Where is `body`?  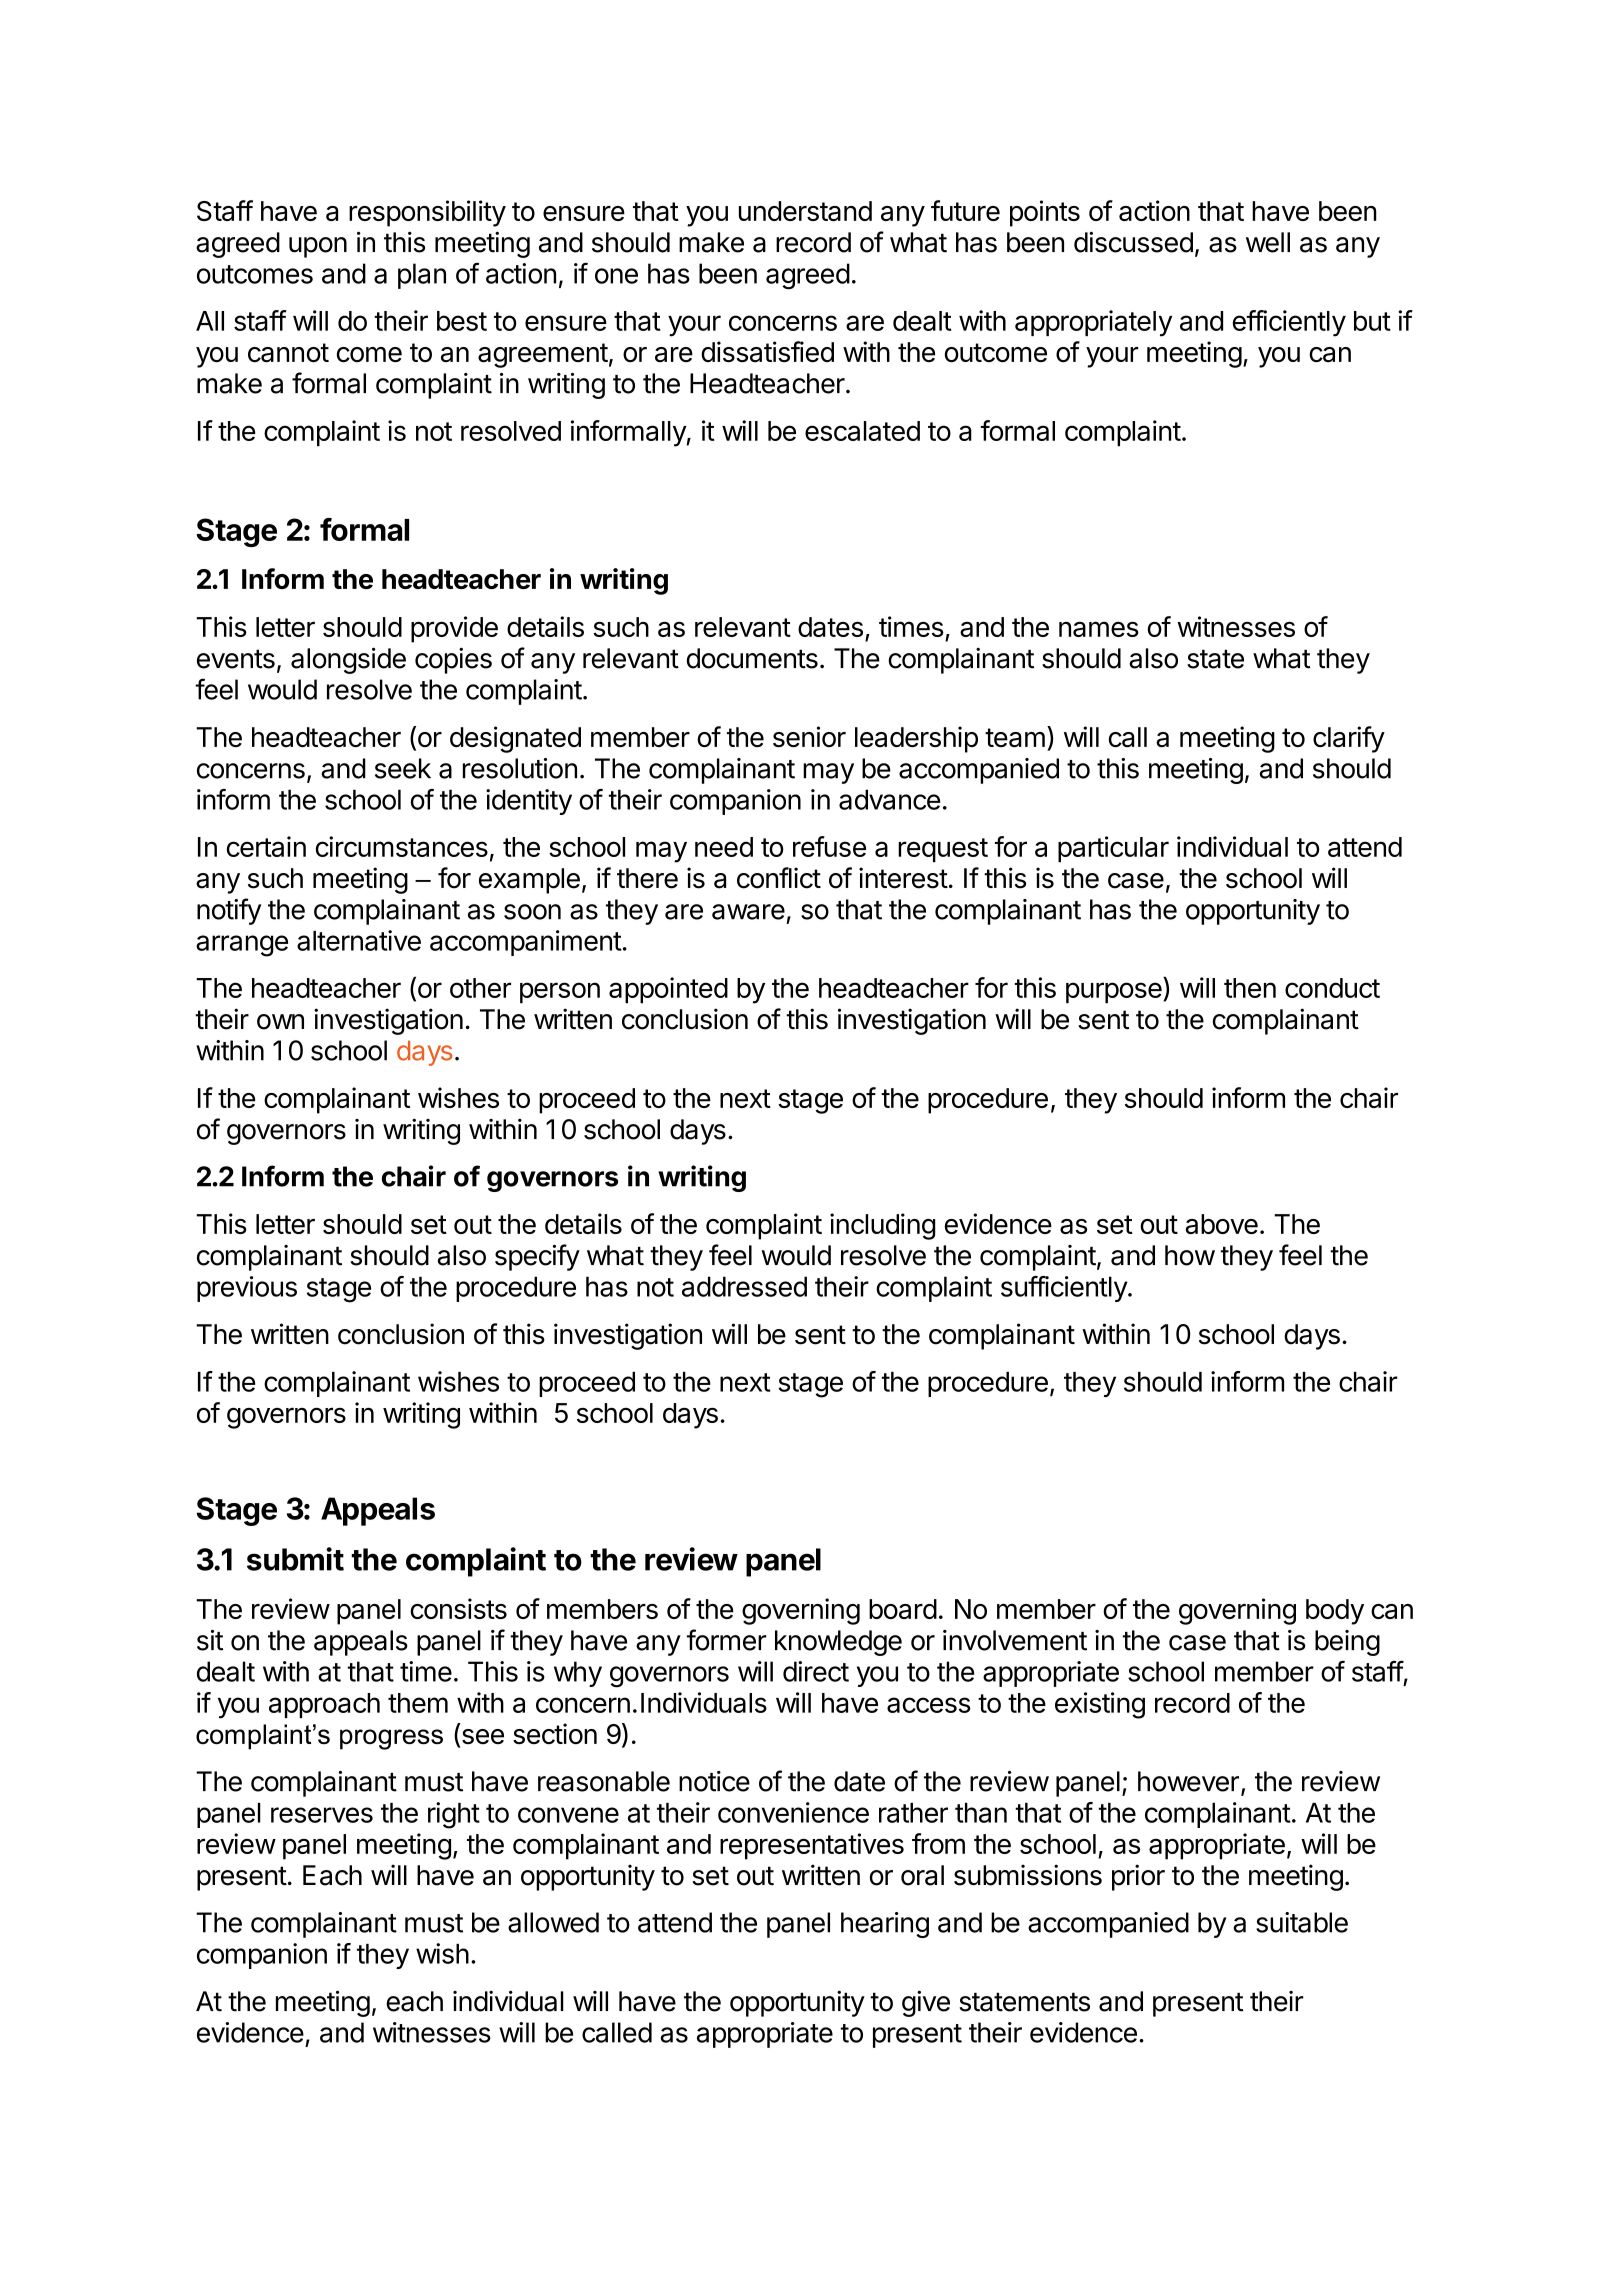
body is located at coordinates (1335, 1612).
